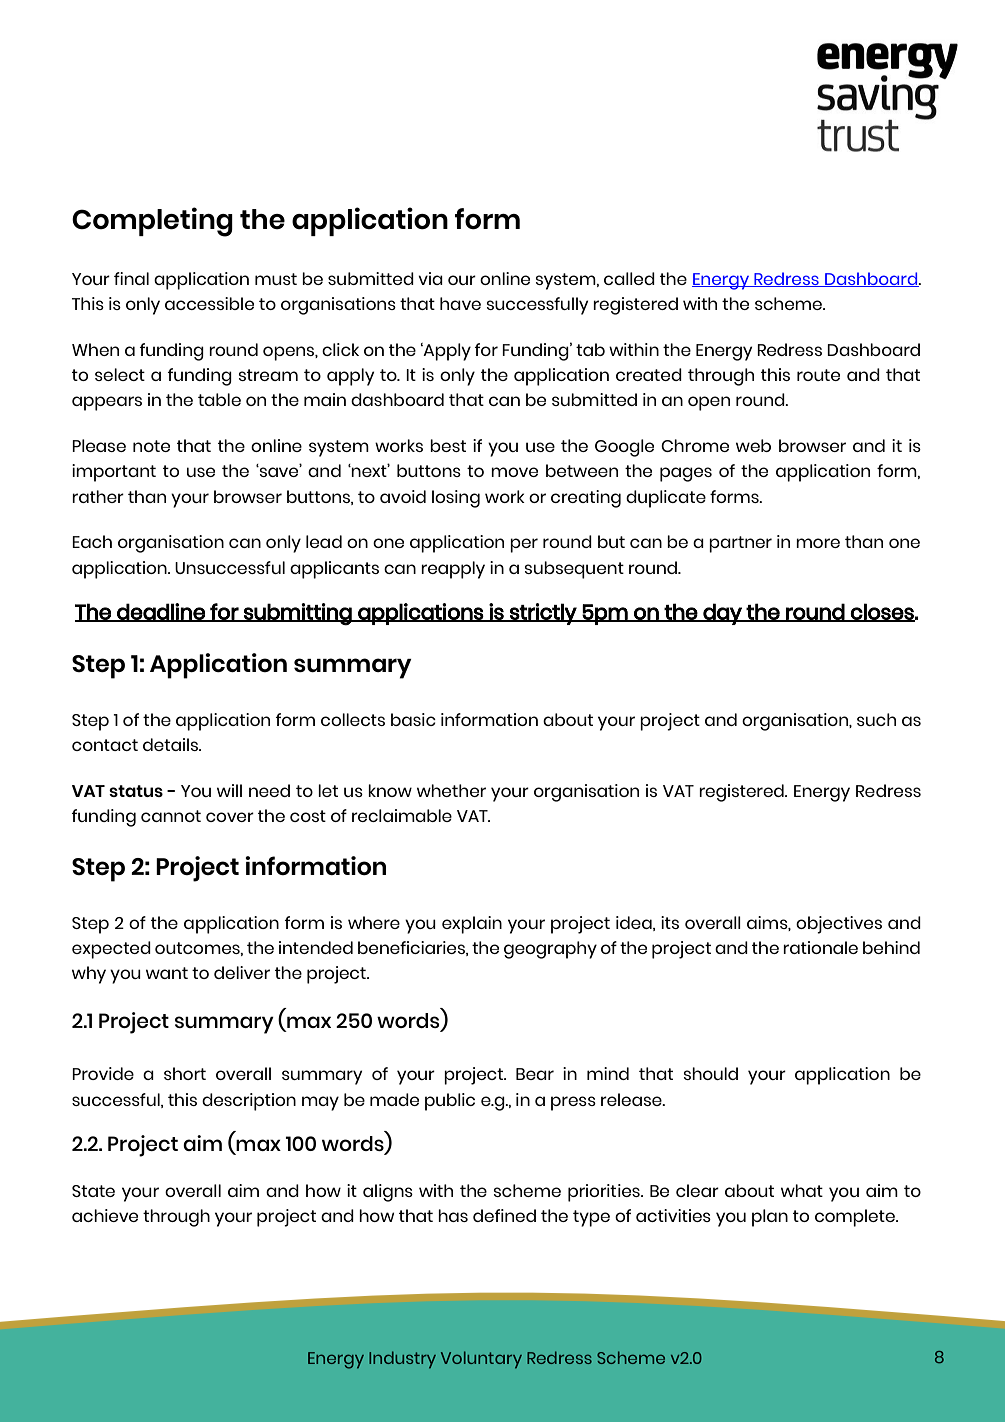  Describe the element at coordinates (820, 947) in the document. I see `rationale` at that location.
